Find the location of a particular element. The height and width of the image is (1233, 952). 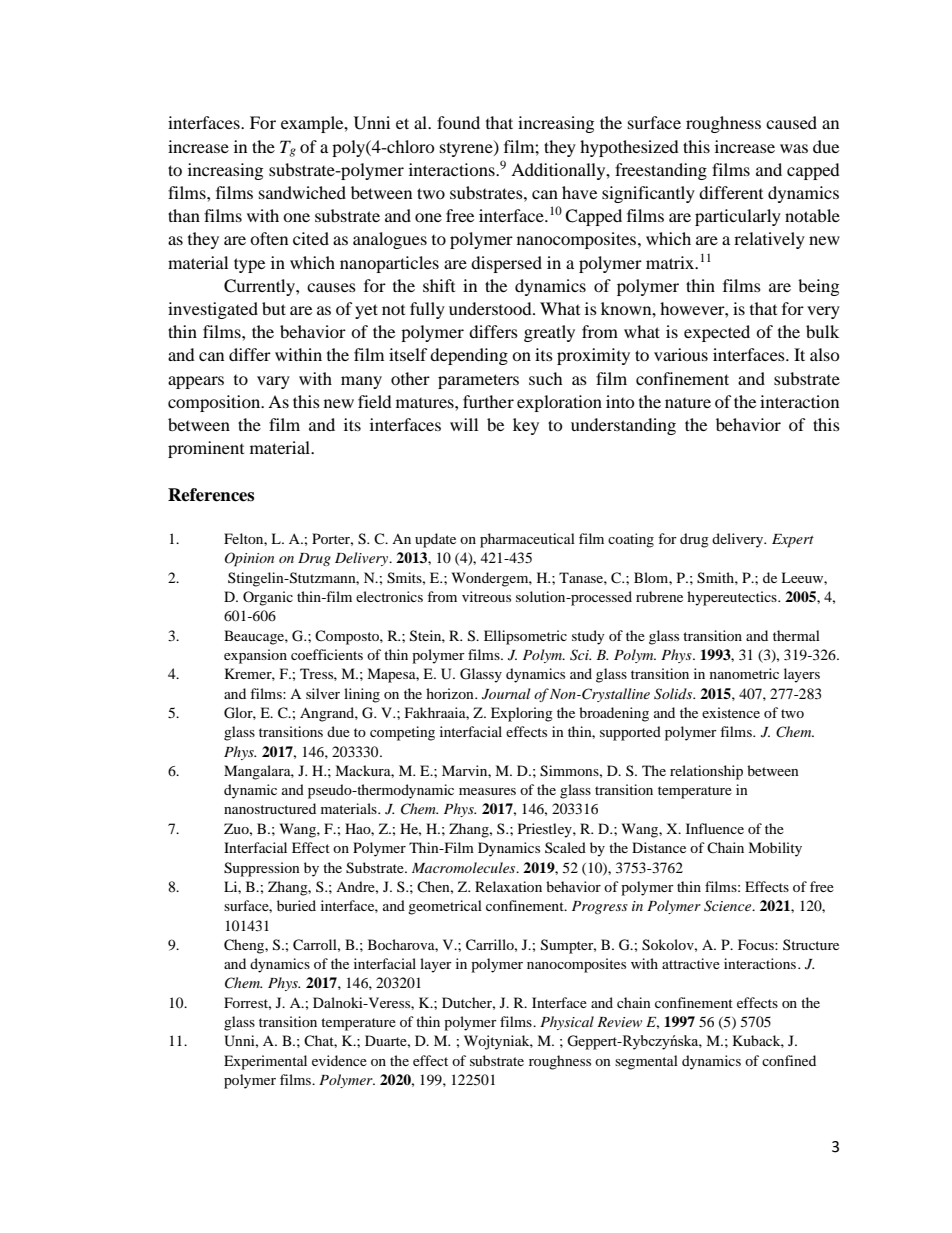

sandwiched is located at coordinates (302, 192).
